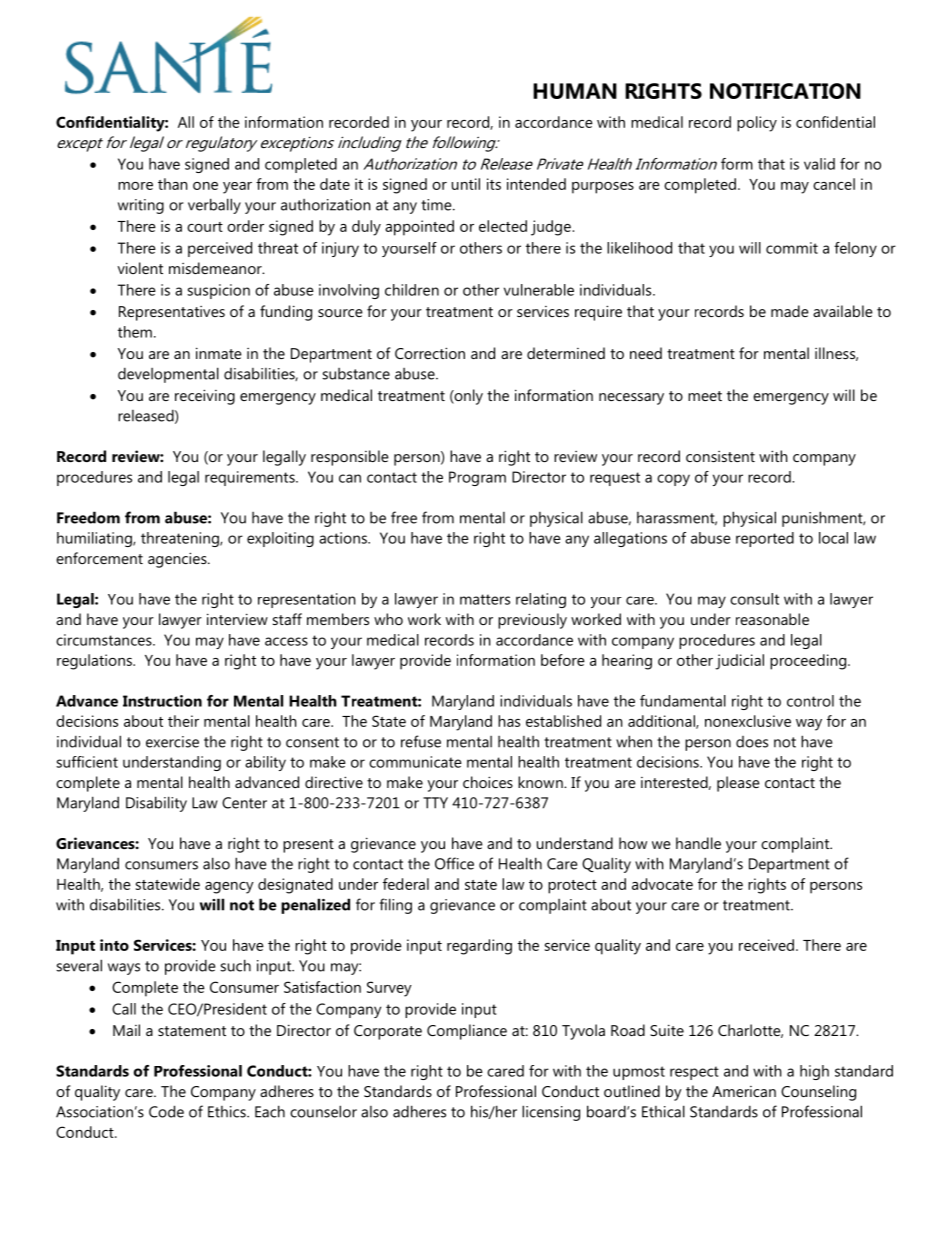  What do you see at coordinates (705, 396) in the document?
I see `meet` at bounding box center [705, 396].
